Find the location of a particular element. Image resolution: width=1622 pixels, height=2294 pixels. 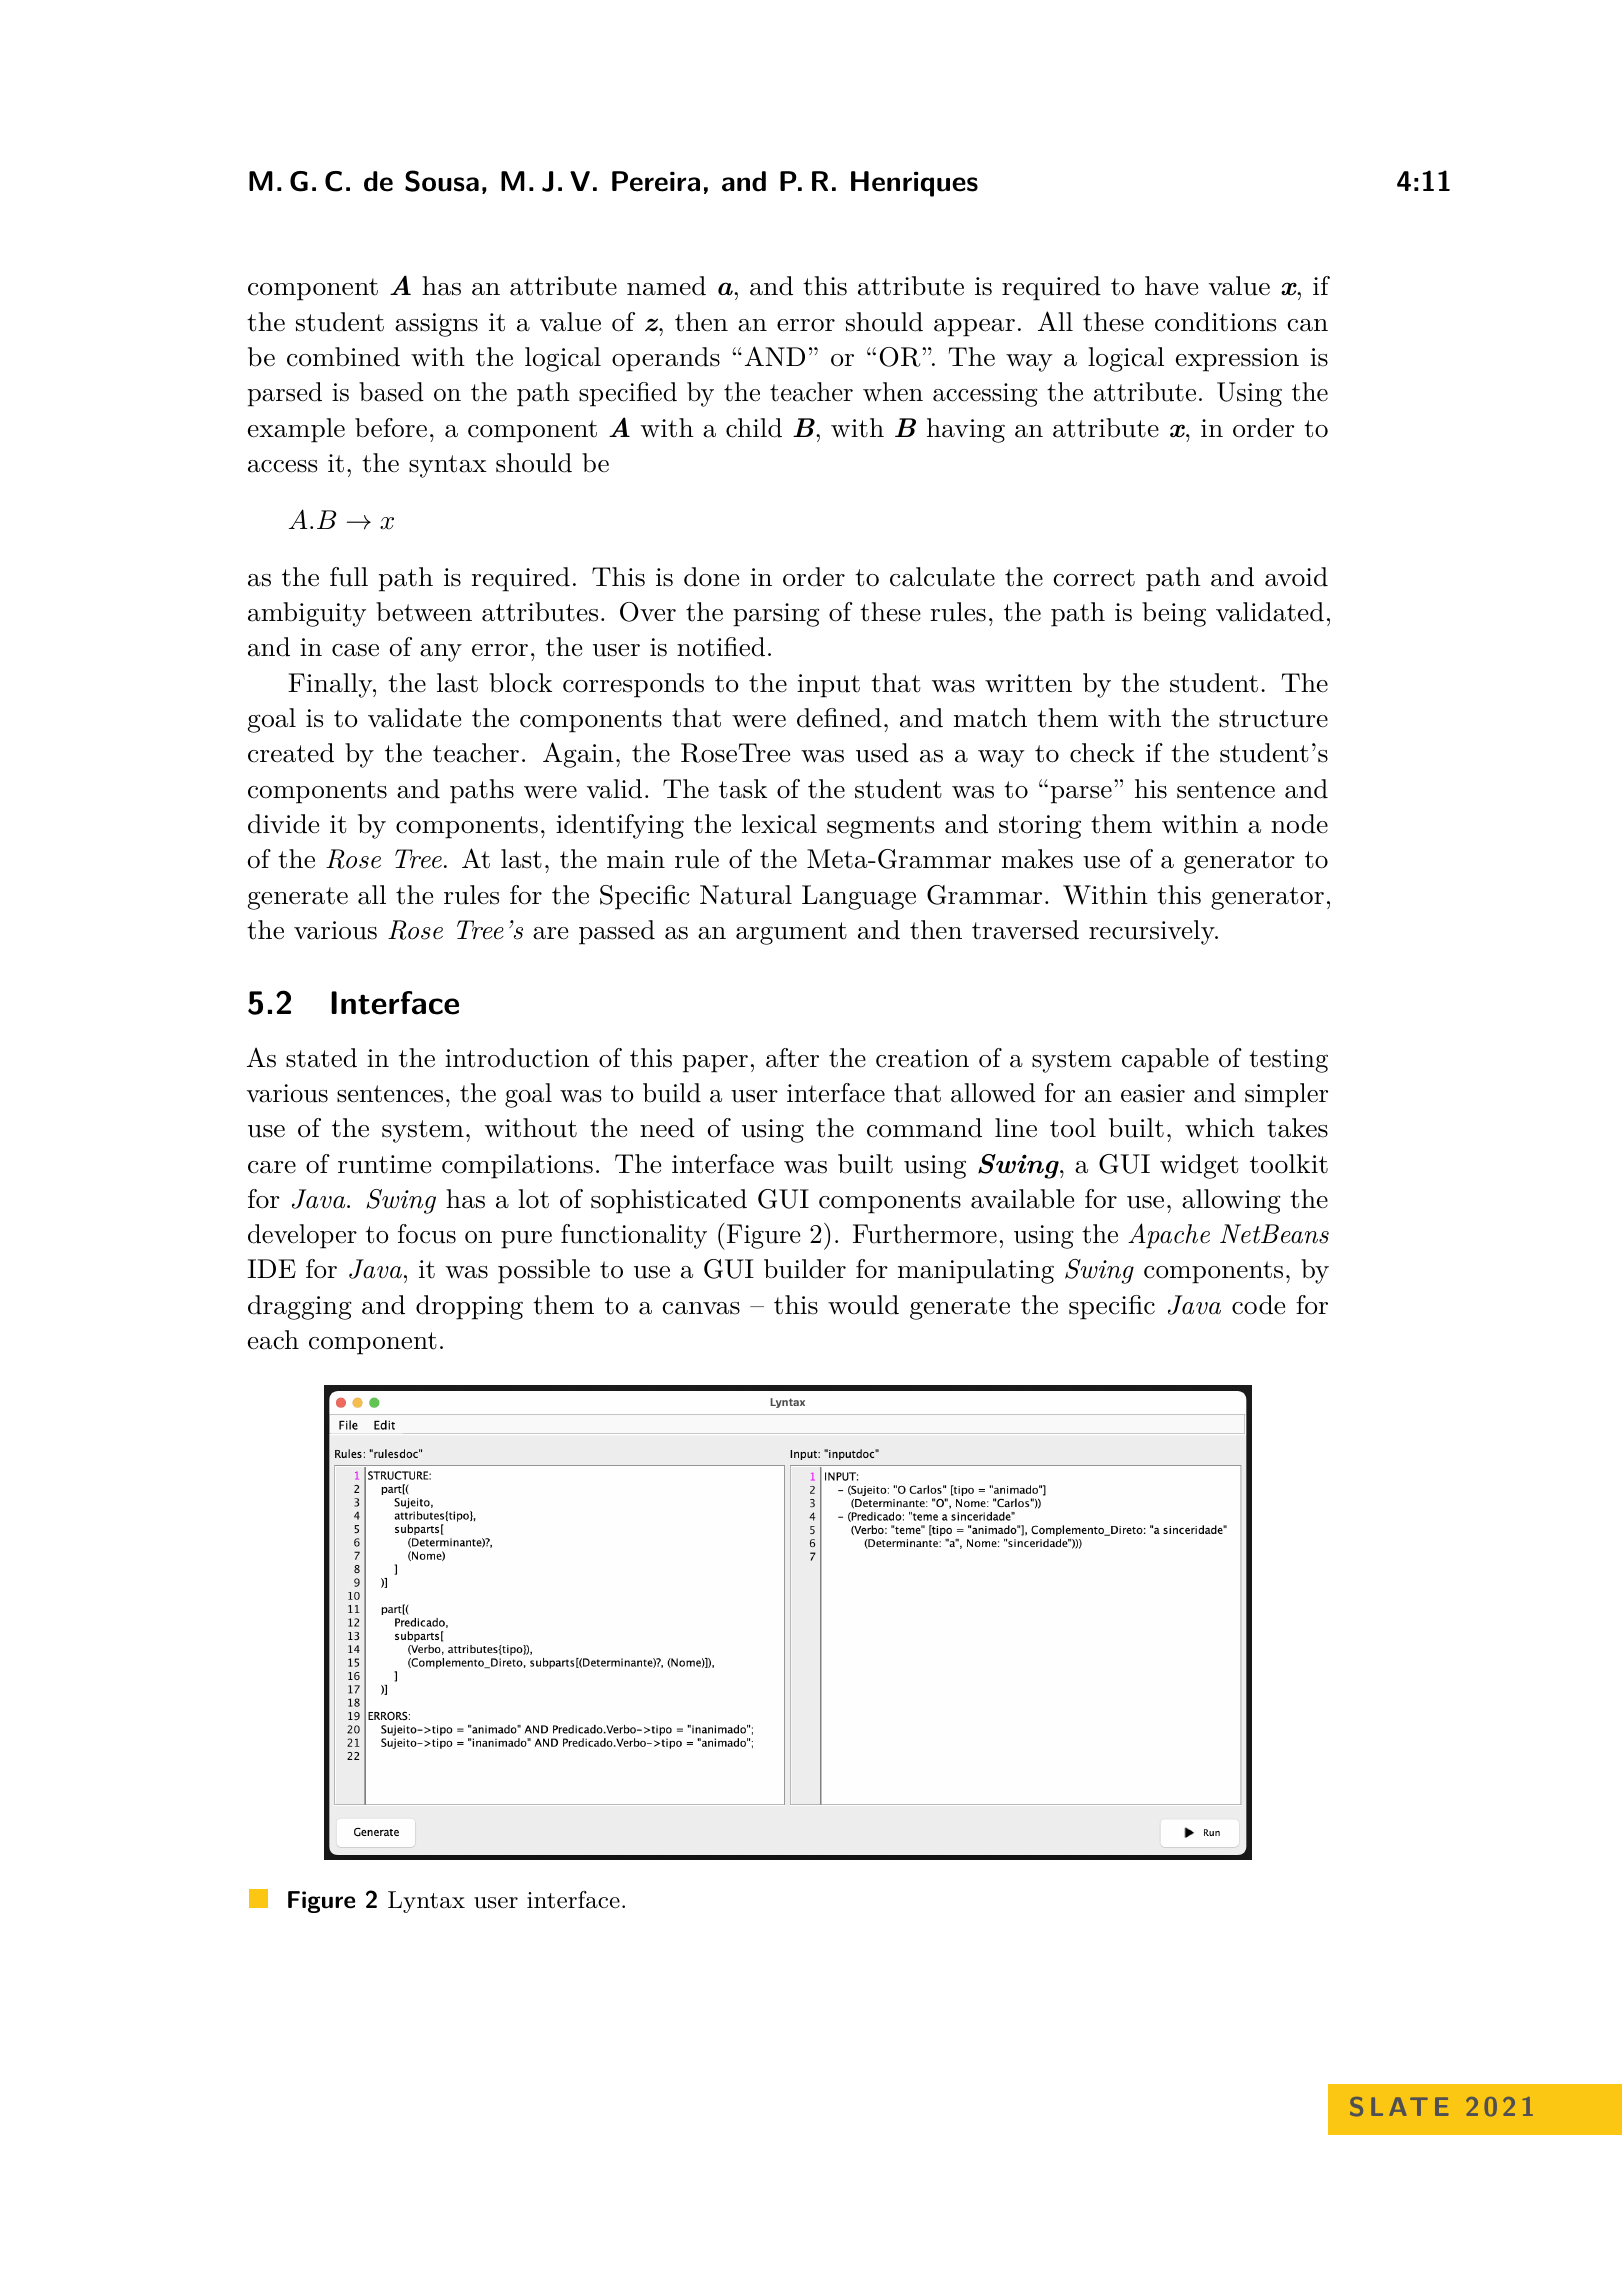

focus is located at coordinates (427, 1234).
